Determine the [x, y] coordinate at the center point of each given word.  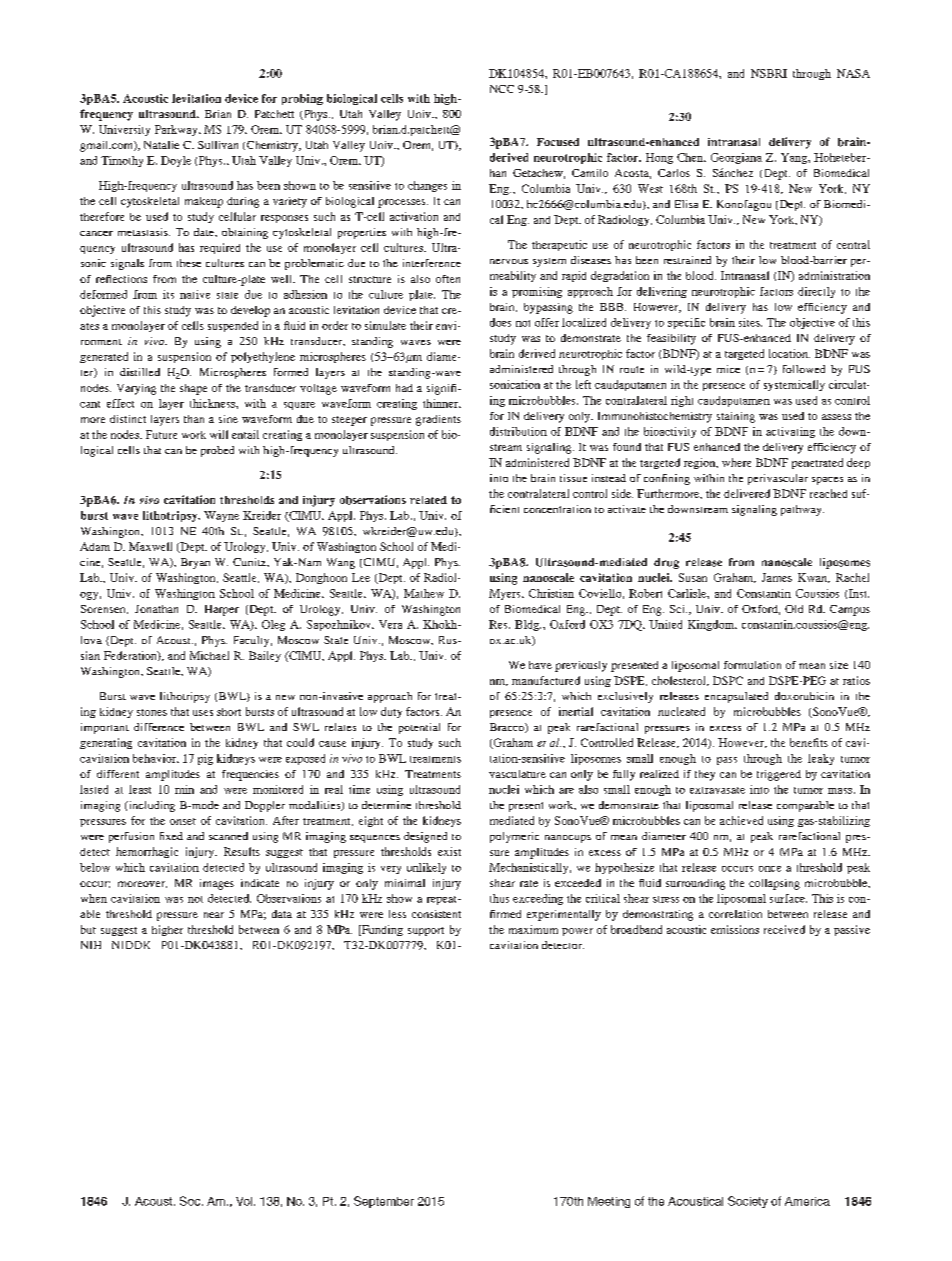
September [384, 1202]
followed [804, 369]
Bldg [528, 625]
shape [193, 389]
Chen [691, 157]
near [214, 915]
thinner [442, 403]
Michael [209, 655]
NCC [502, 89]
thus [499, 898]
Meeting [609, 1202]
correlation [735, 914]
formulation [752, 665]
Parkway [177, 130]
